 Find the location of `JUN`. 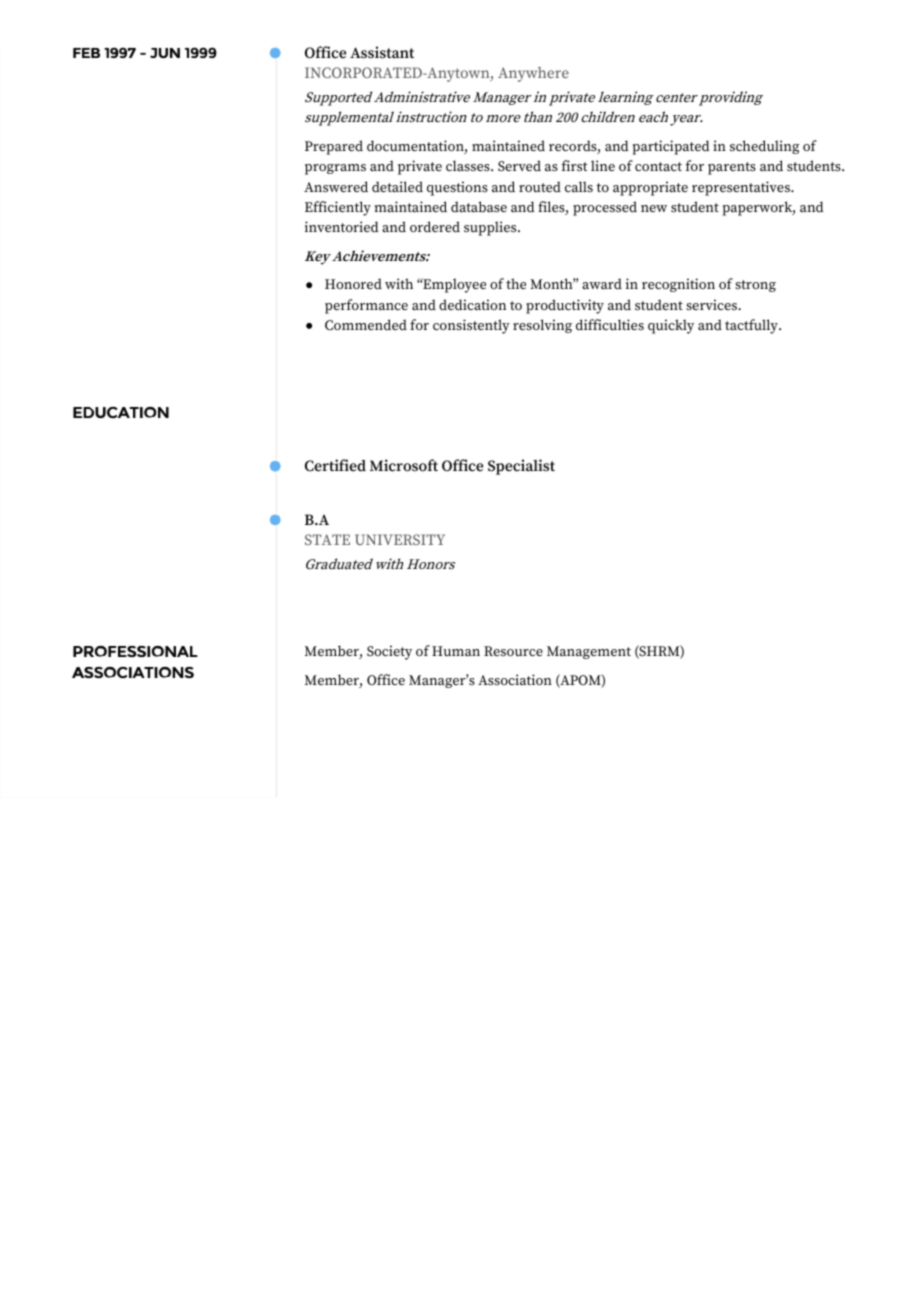

JUN is located at coordinates (165, 53).
